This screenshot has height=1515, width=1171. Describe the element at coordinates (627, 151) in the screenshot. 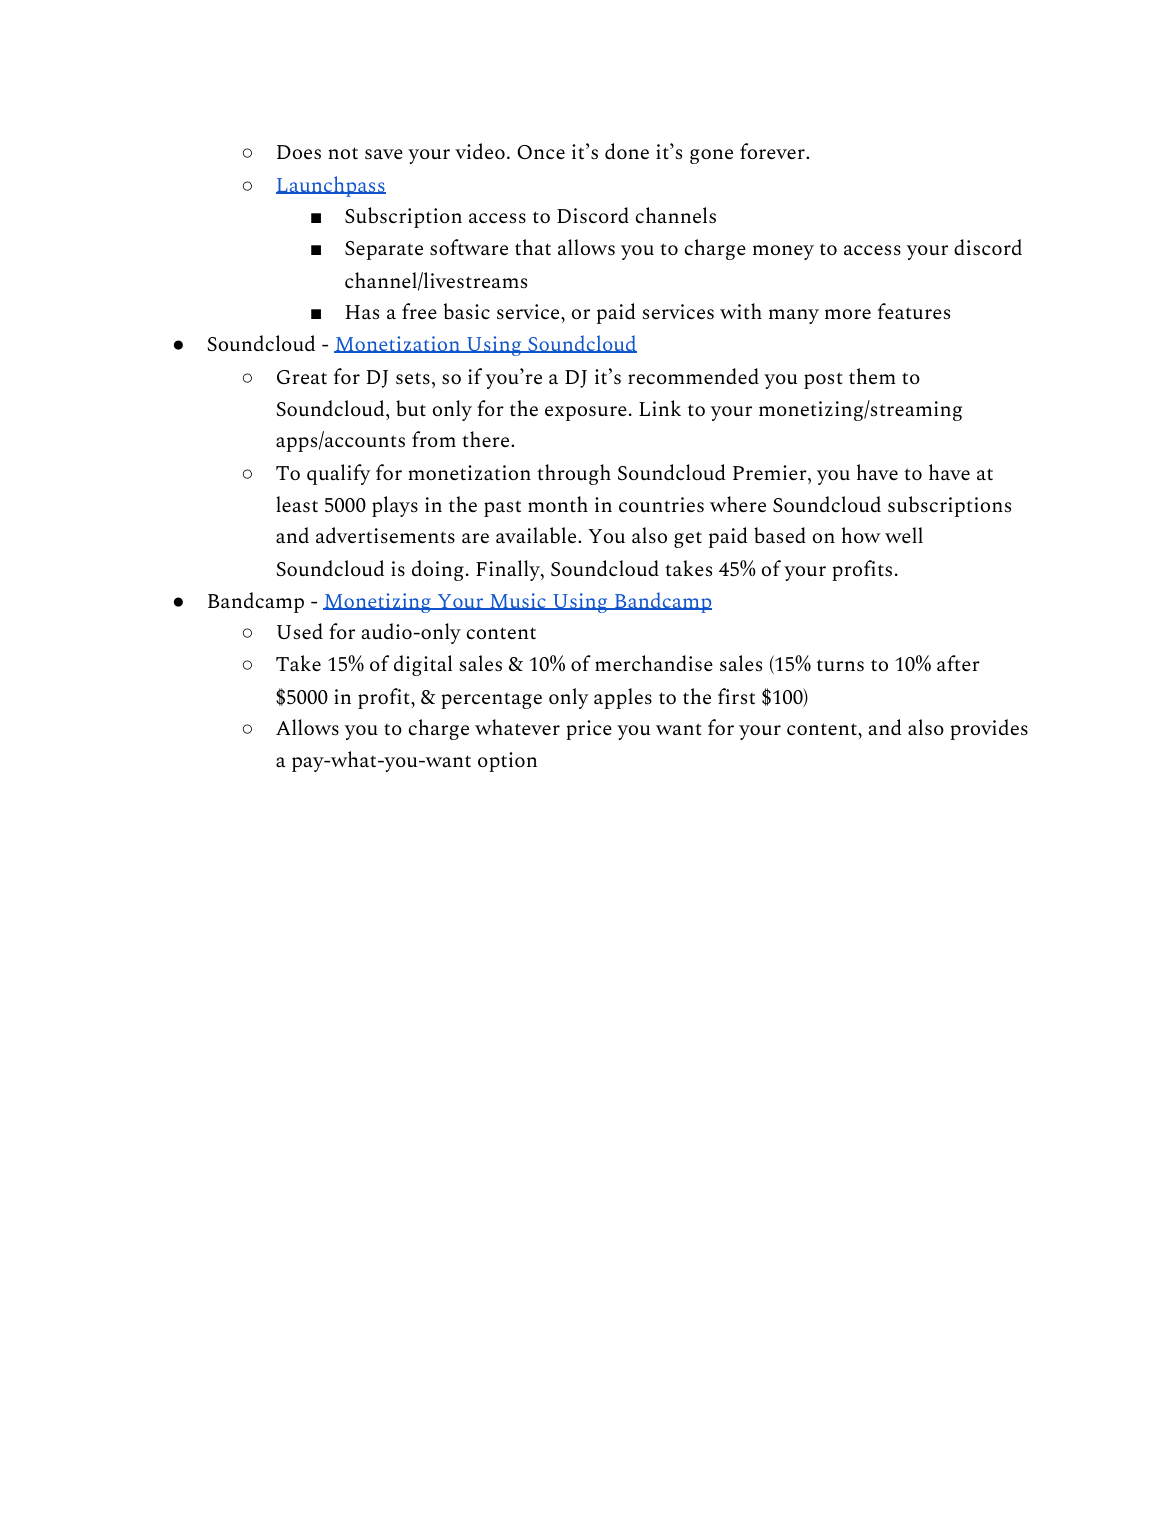

I see `done` at that location.
